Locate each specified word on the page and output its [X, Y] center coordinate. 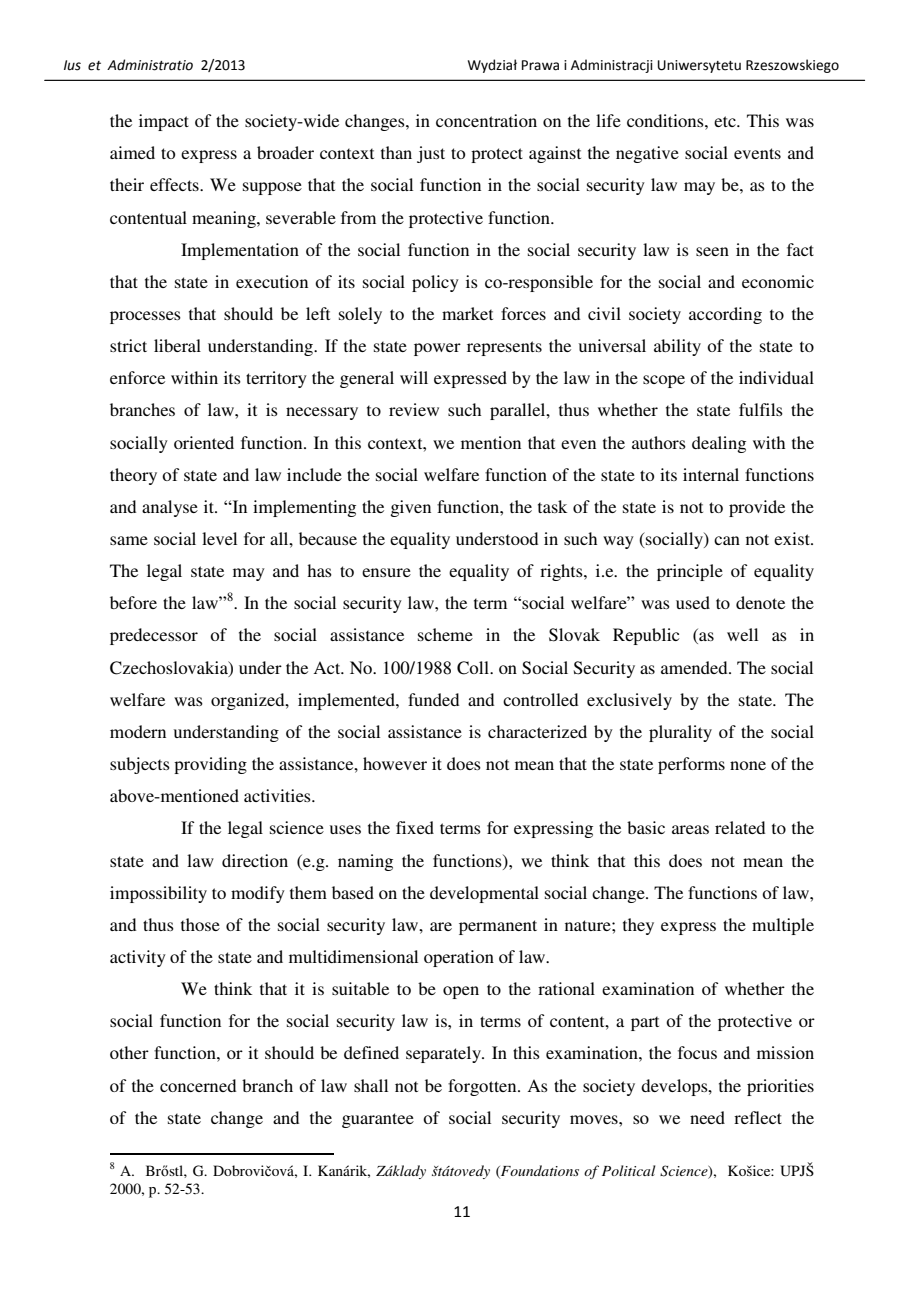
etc [726, 121]
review [414, 409]
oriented [204, 442]
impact [164, 122]
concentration [486, 120]
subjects [140, 765]
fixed [415, 827]
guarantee [378, 1120]
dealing [719, 444]
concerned [198, 1085]
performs [691, 765]
